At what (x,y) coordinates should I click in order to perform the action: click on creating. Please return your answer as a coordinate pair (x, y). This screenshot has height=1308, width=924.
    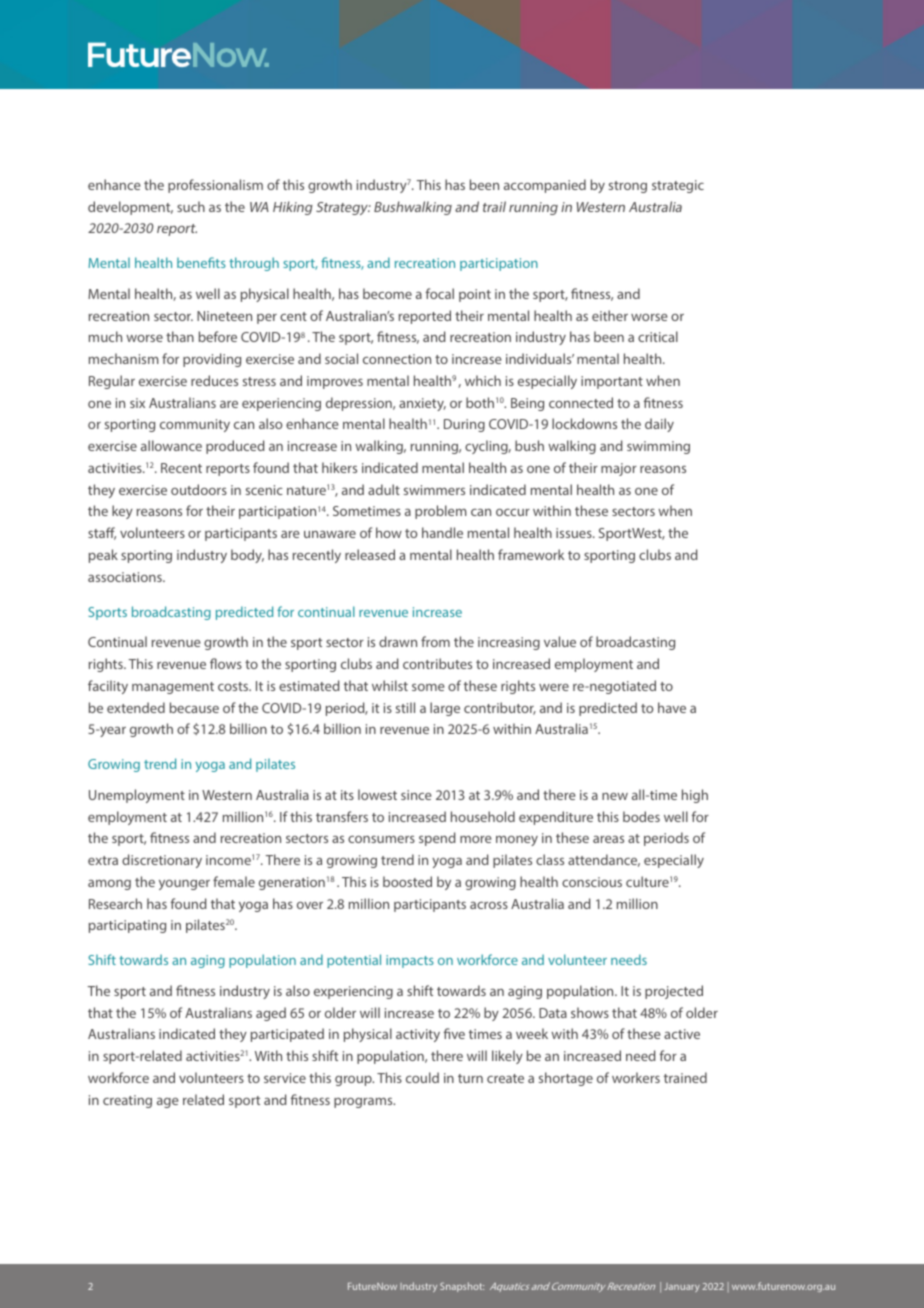
    Looking at the image, I should click on (127, 1101).
